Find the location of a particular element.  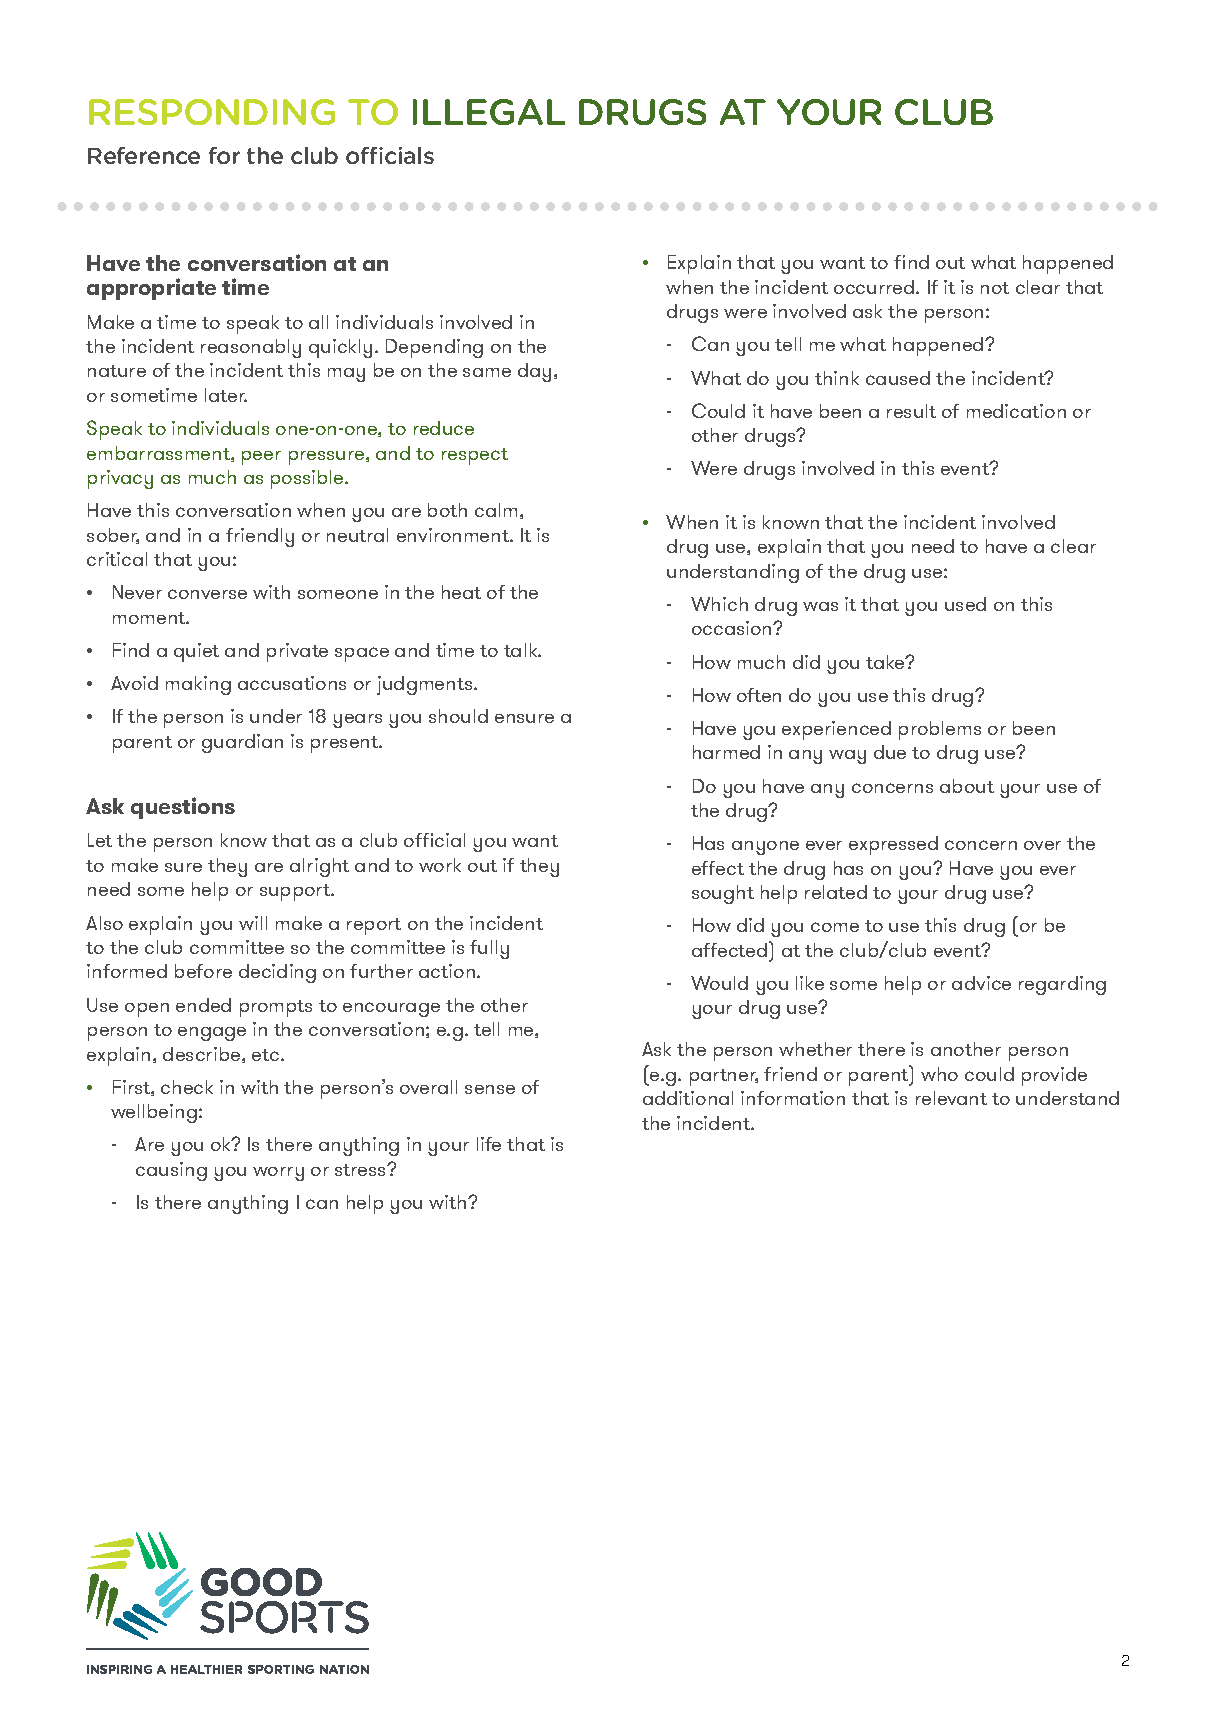

RESPONDING is located at coordinates (212, 112).
